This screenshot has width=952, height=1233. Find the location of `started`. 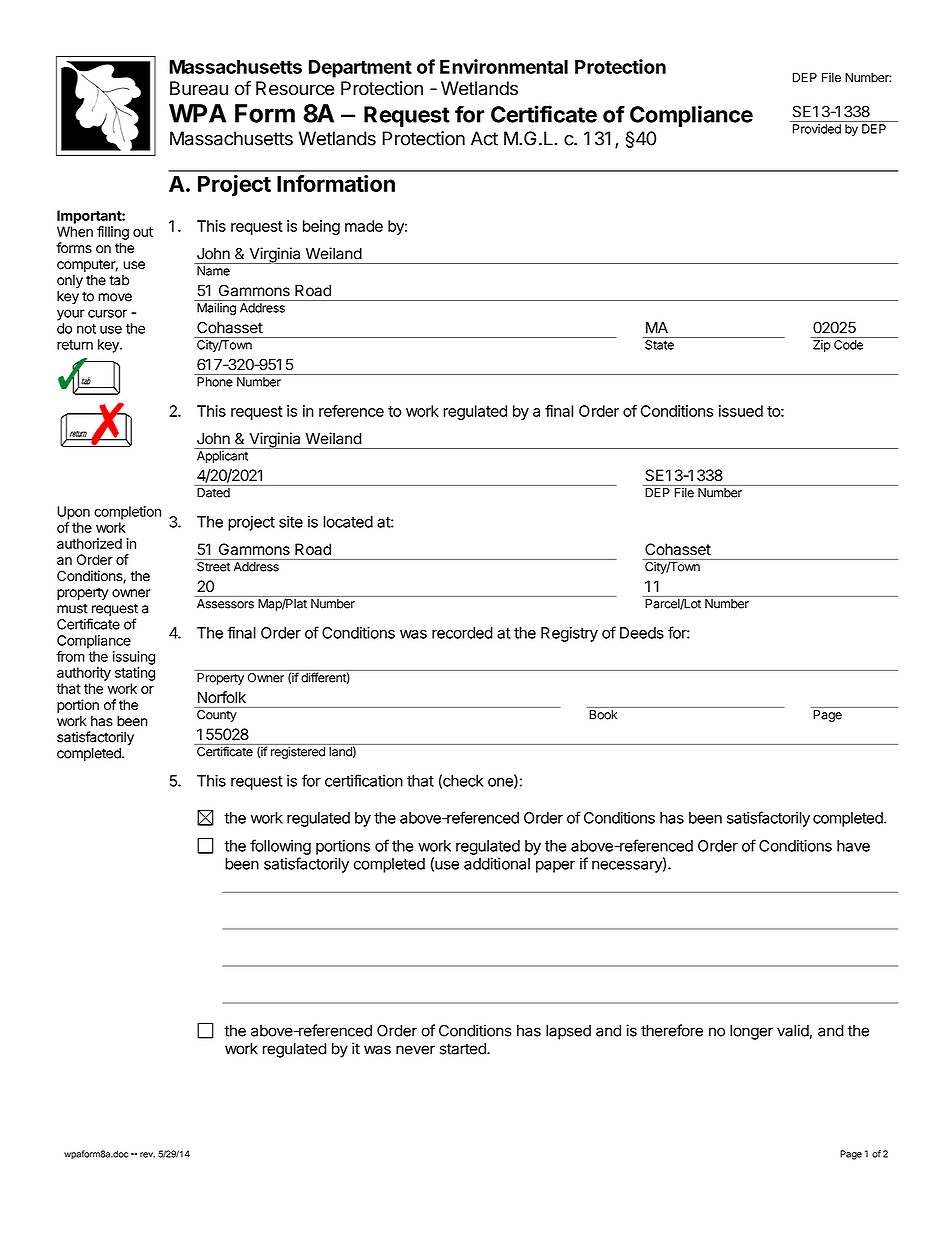

started is located at coordinates (464, 1049).
